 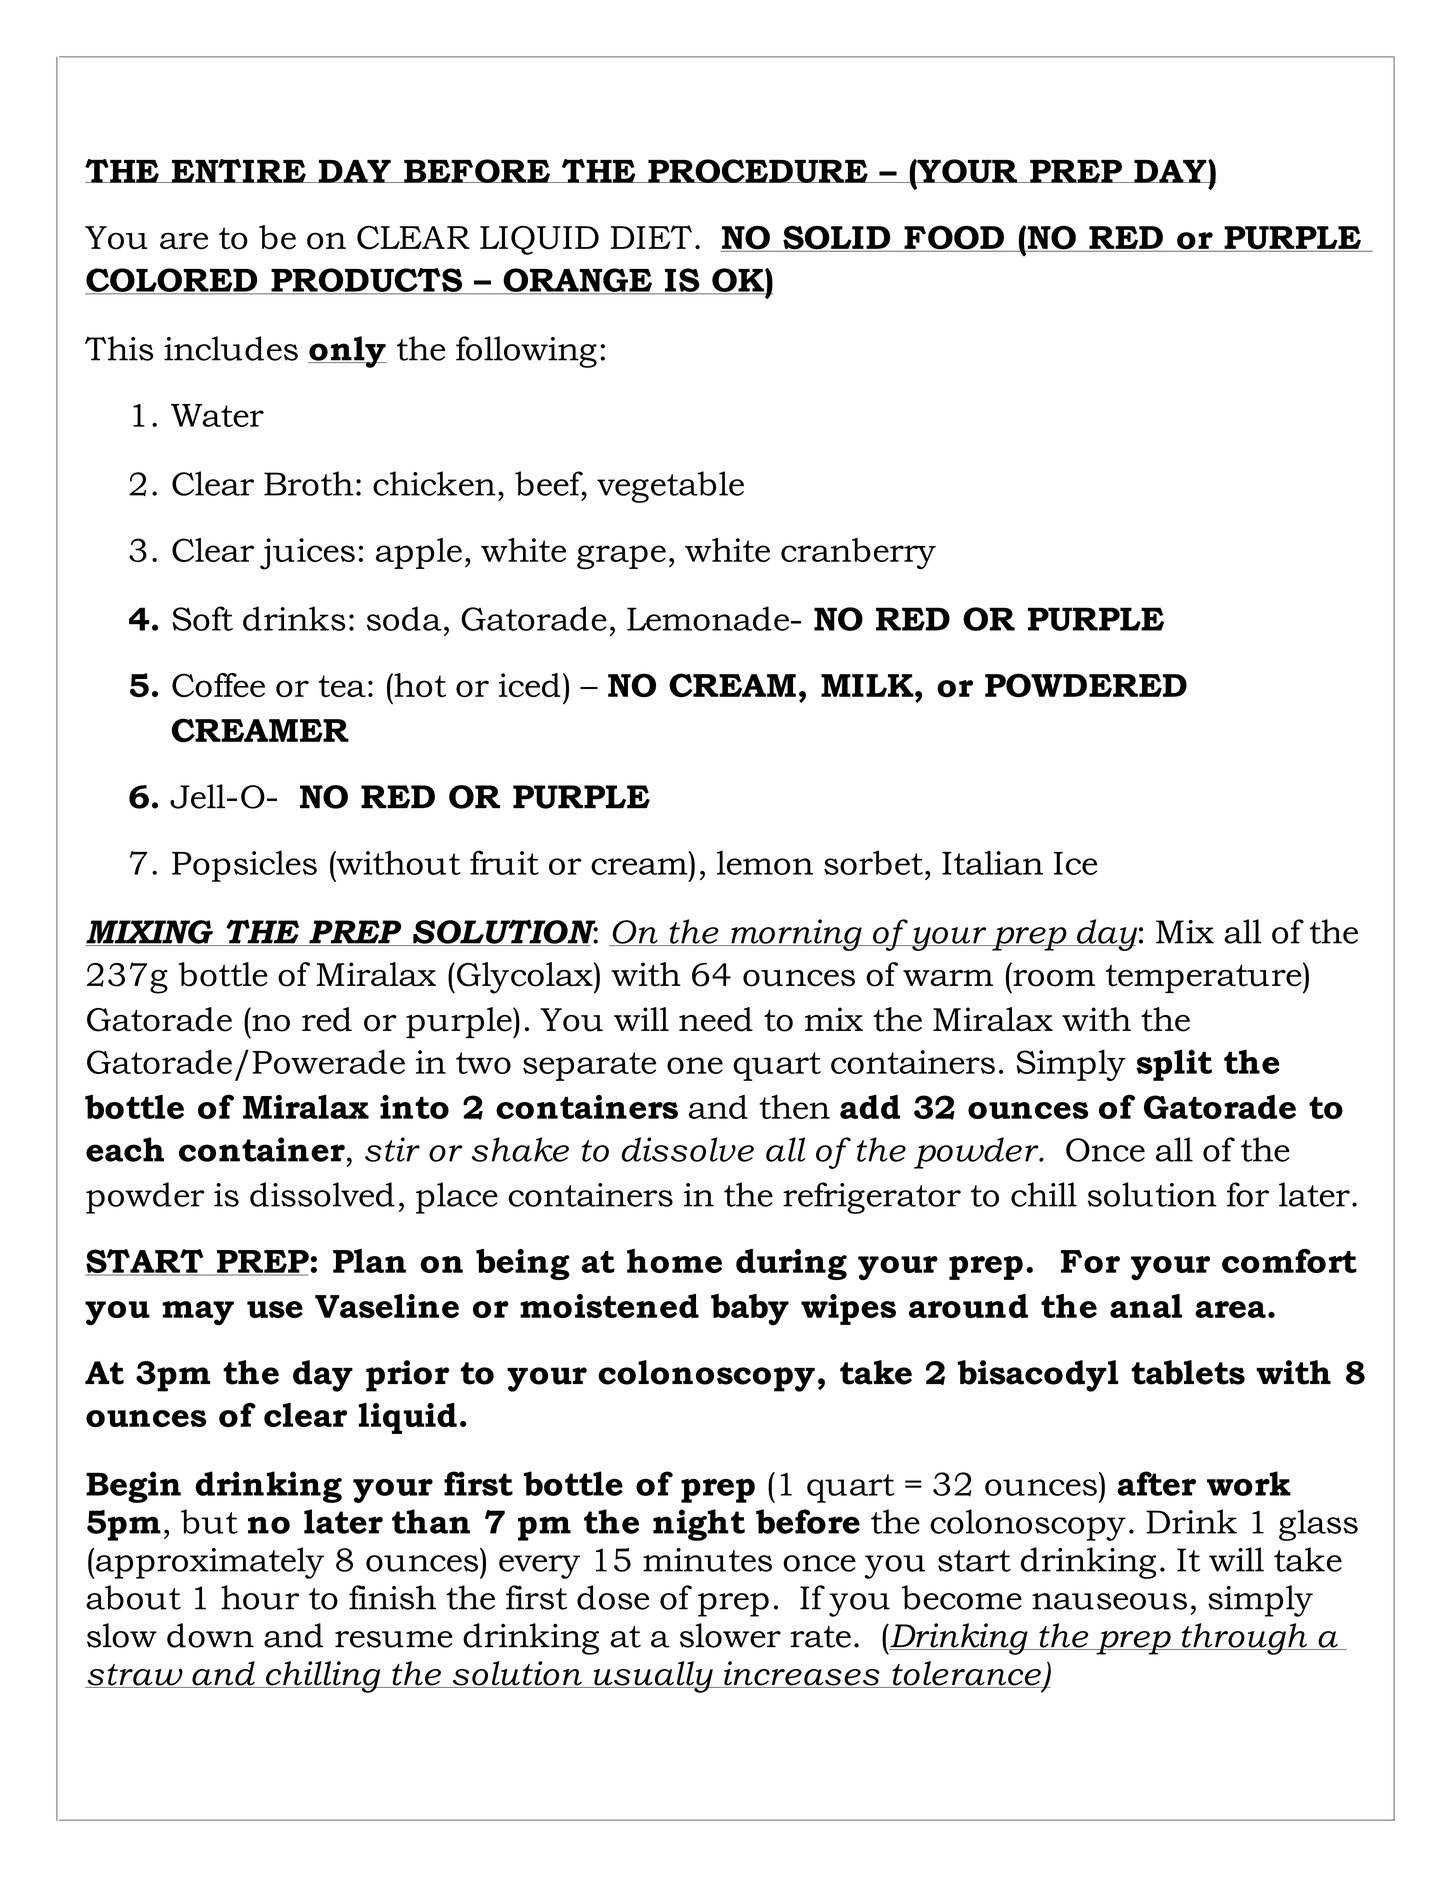 I want to click on Coffee, so click(x=218, y=685).
